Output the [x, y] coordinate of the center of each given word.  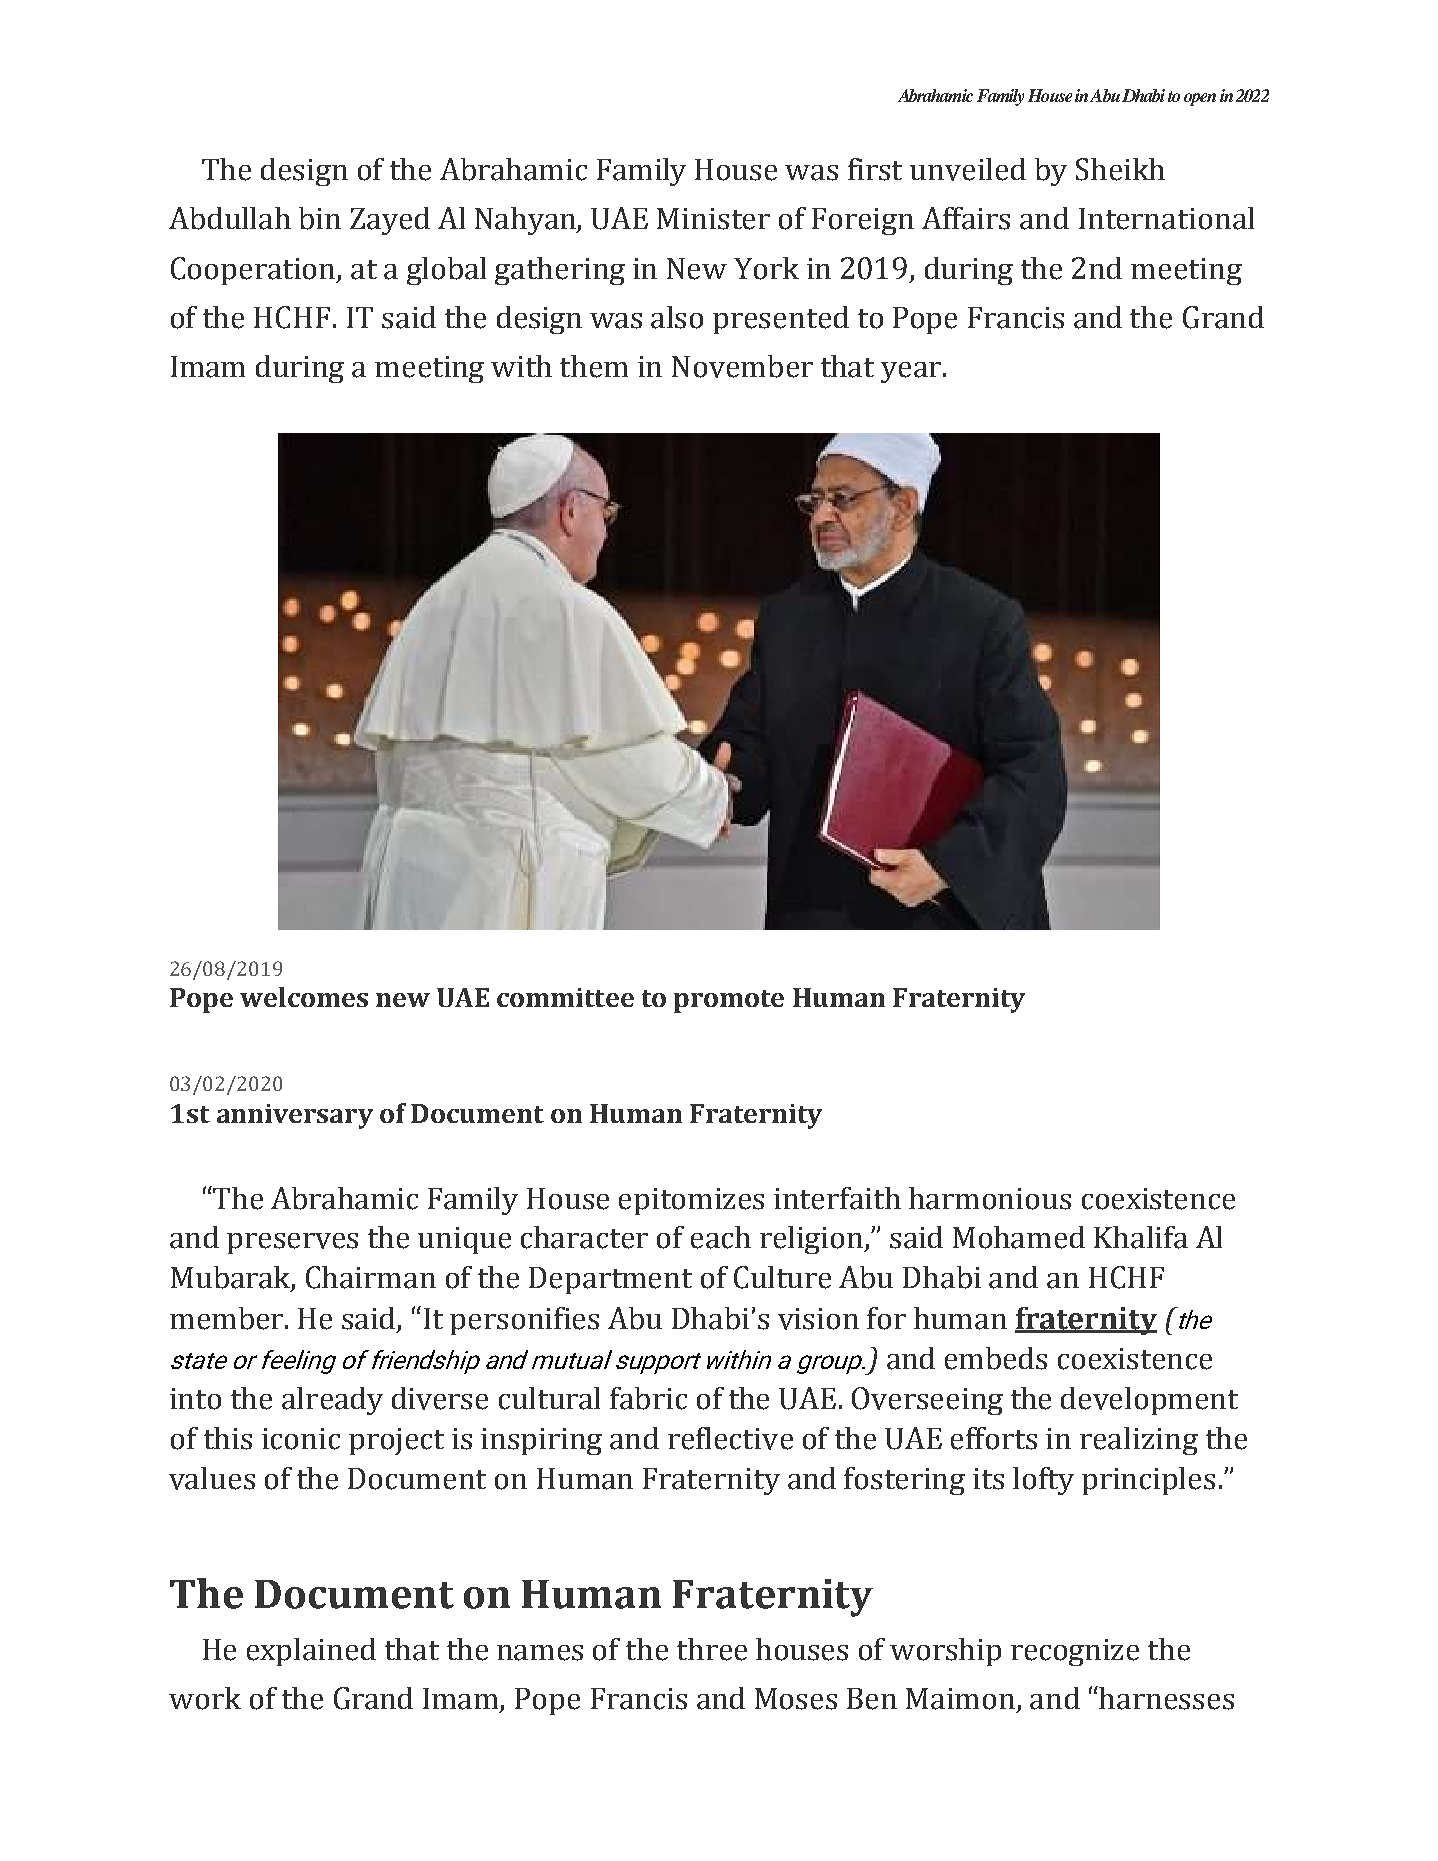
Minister [713, 219]
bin [320, 218]
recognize [1075, 1652]
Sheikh [1120, 169]
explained [311, 1652]
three [712, 1649]
